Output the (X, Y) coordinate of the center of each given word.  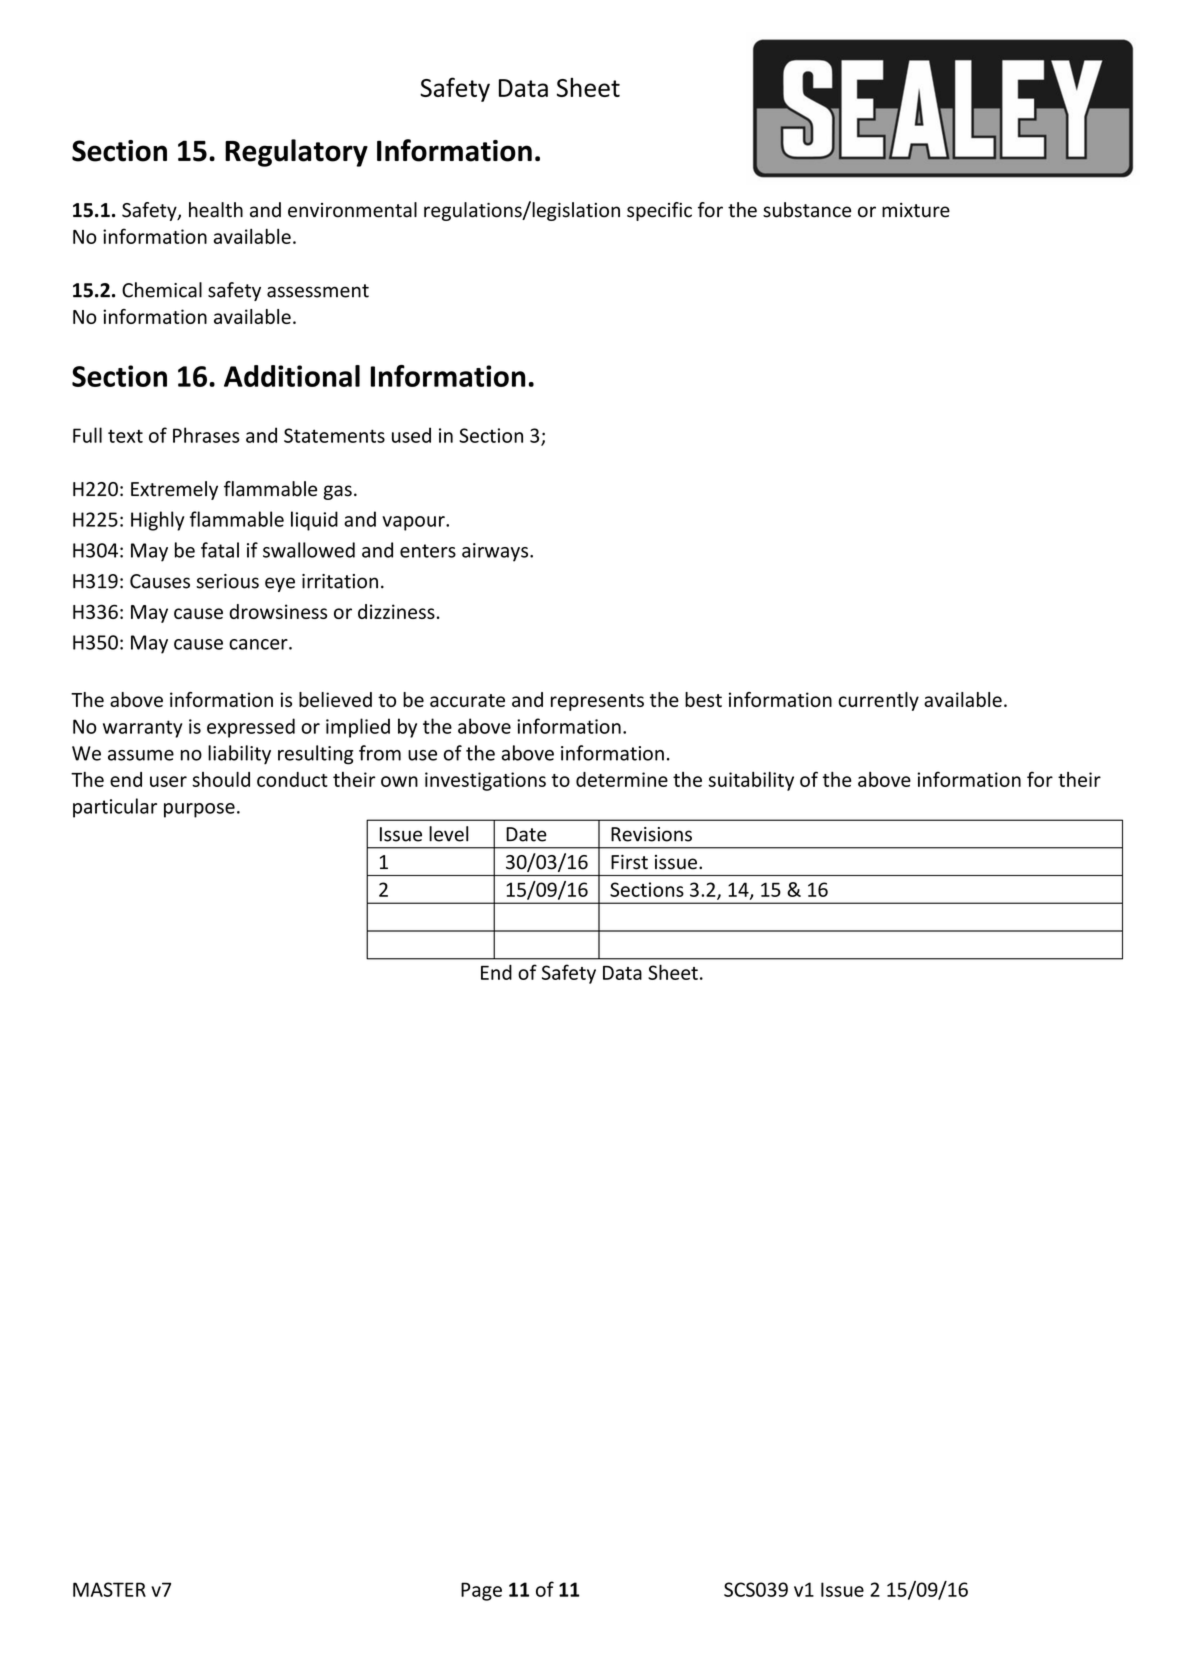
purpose (199, 810)
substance (807, 210)
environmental (352, 210)
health (216, 210)
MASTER (109, 1589)
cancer (259, 644)
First (629, 862)
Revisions (651, 834)
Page (481, 1591)
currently (878, 701)
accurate (467, 700)
